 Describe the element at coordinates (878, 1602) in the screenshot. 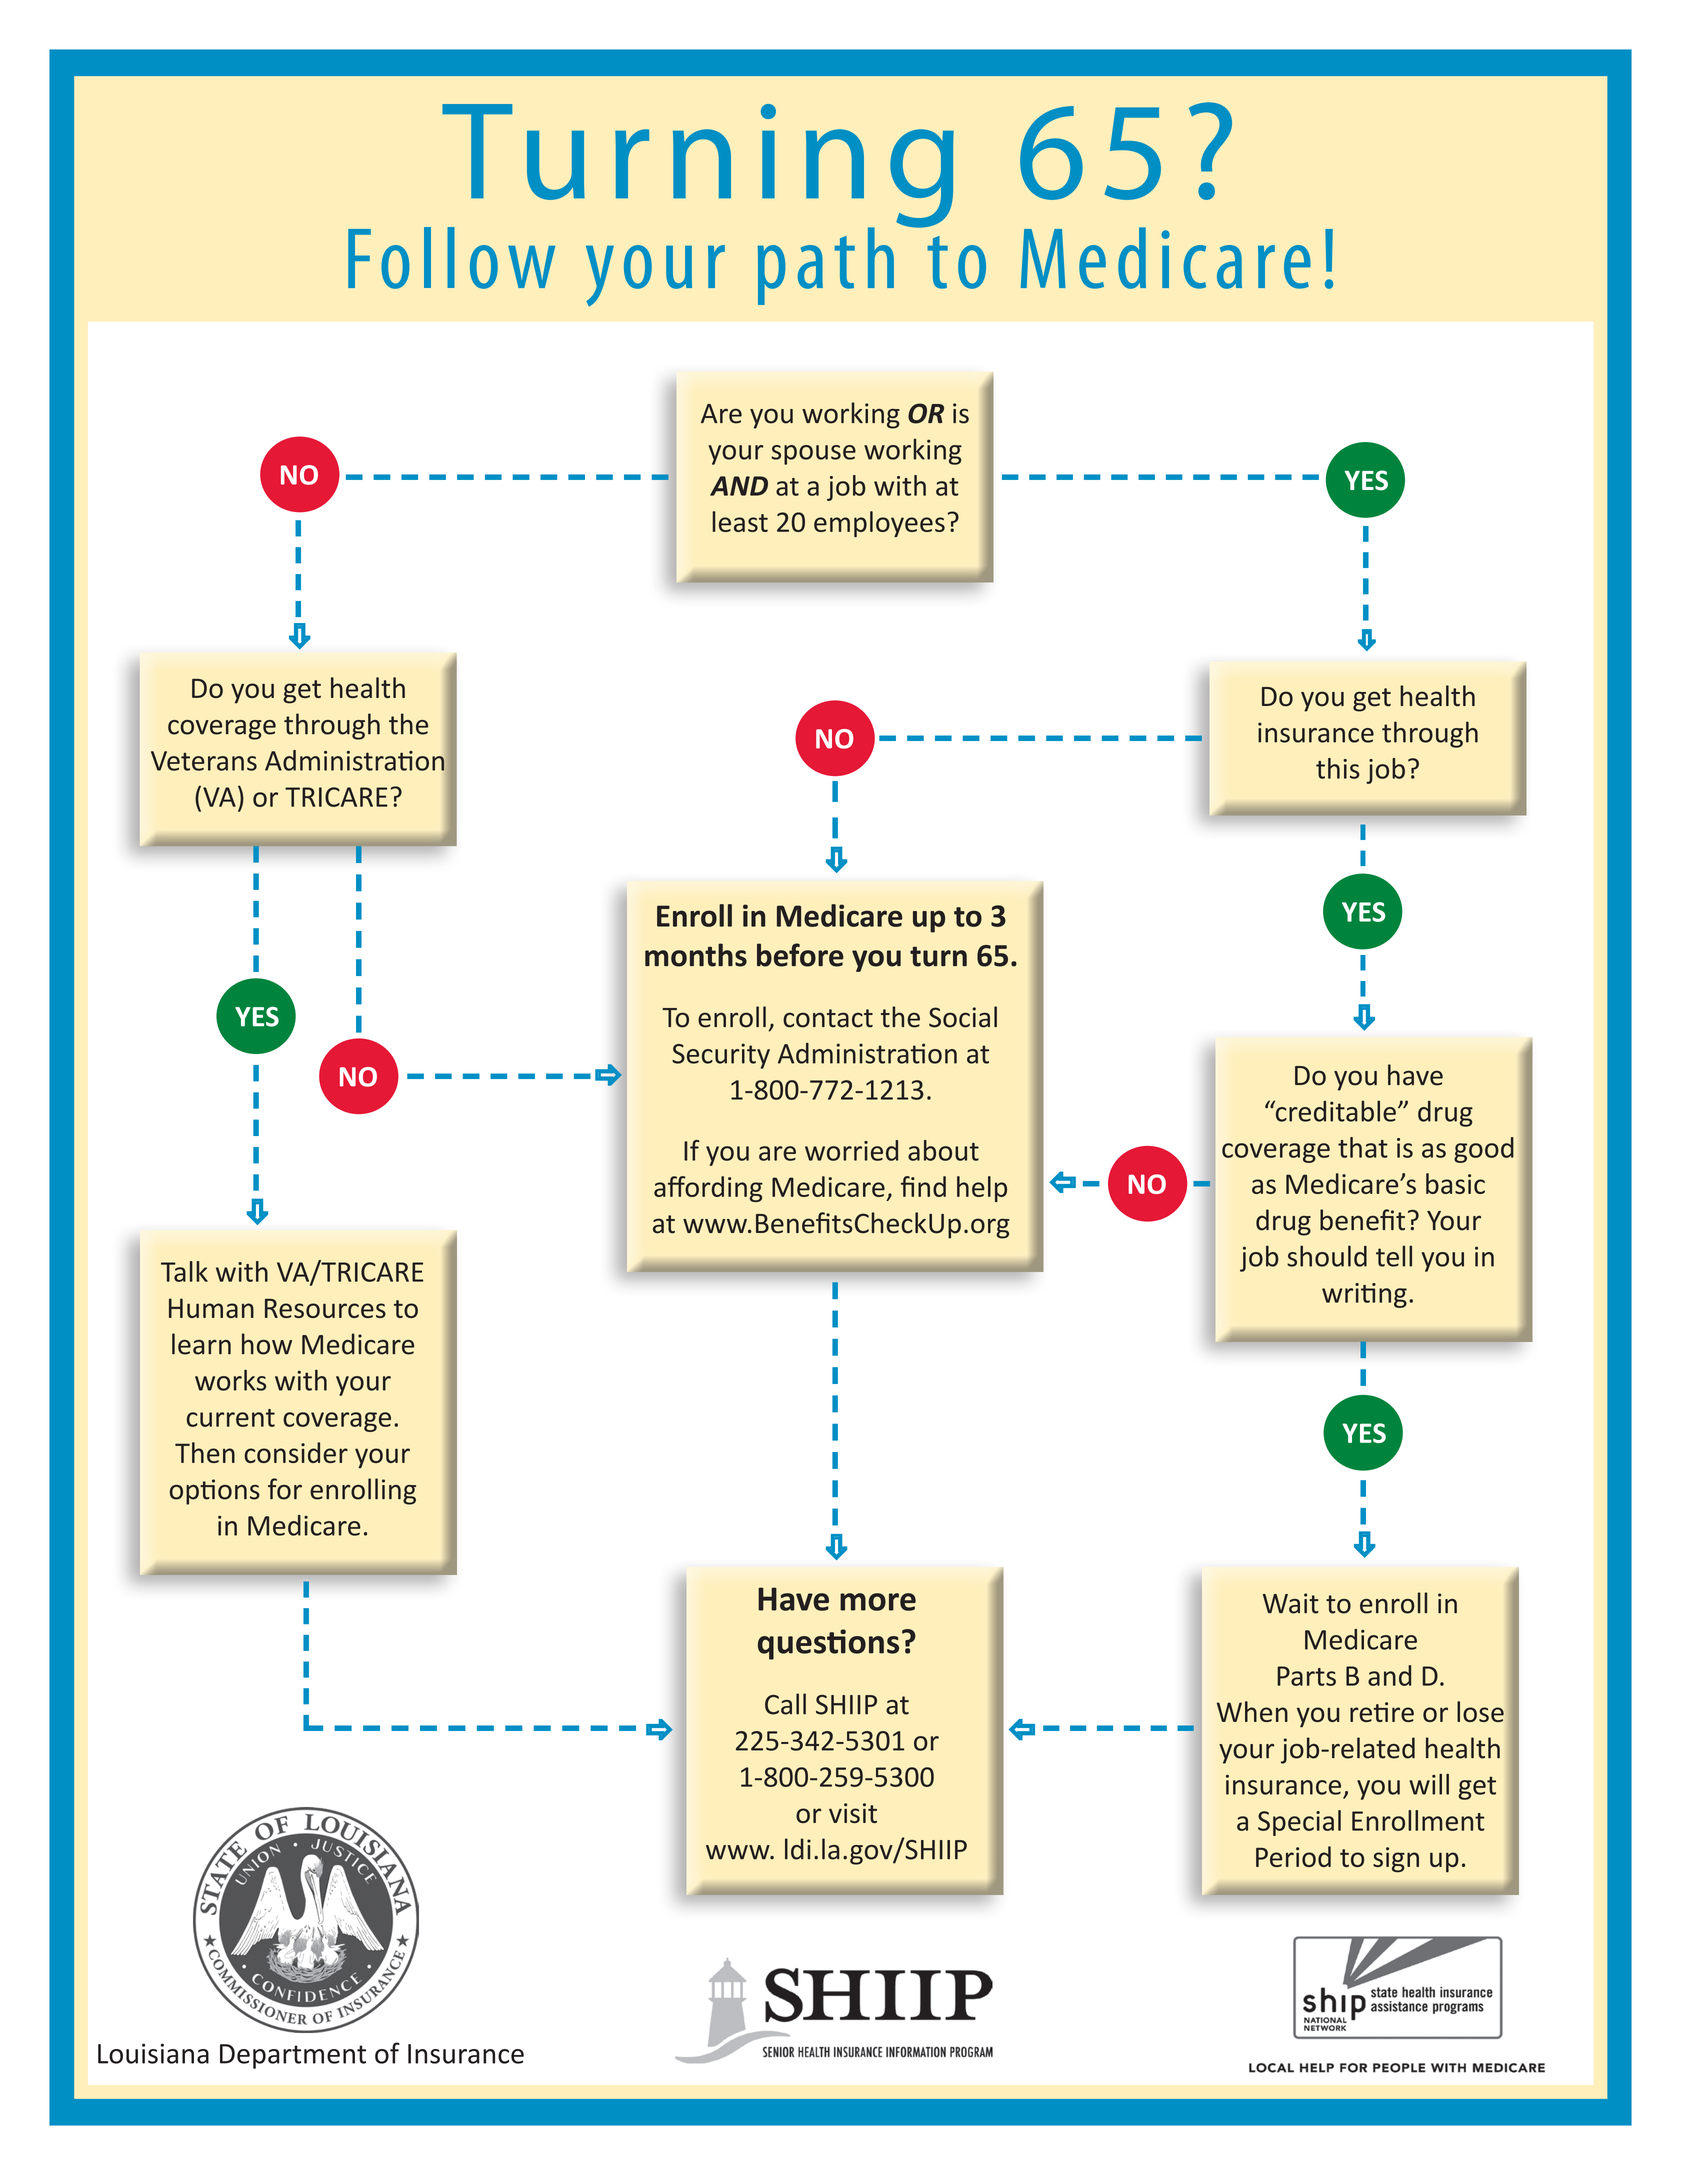

I see `more` at that location.
